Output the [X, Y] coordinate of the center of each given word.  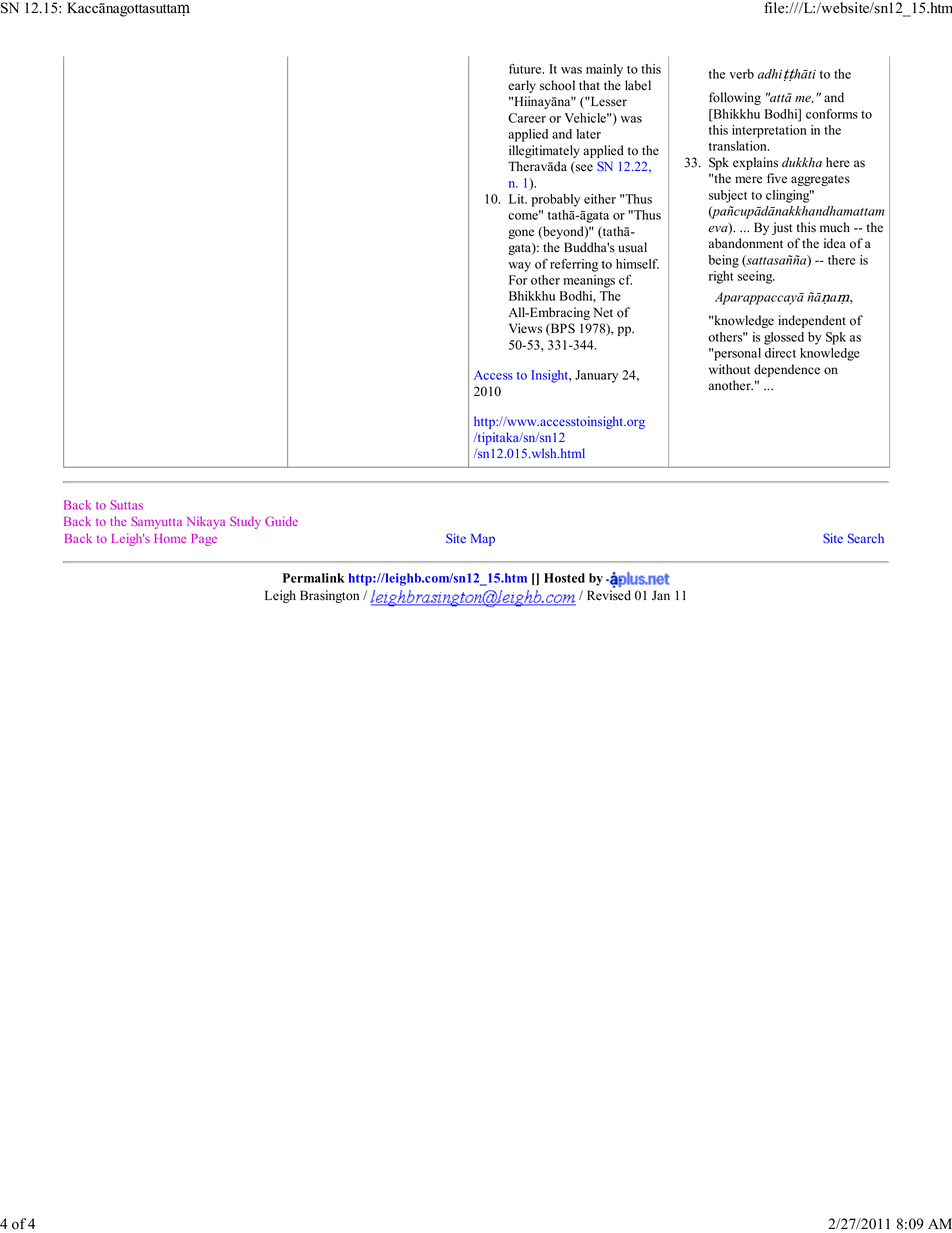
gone [521, 234]
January [596, 376]
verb [741, 74]
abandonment [746, 243]
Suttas [126, 505]
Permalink [314, 578]
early [522, 86]
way [519, 267]
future [526, 69]
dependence [787, 370]
